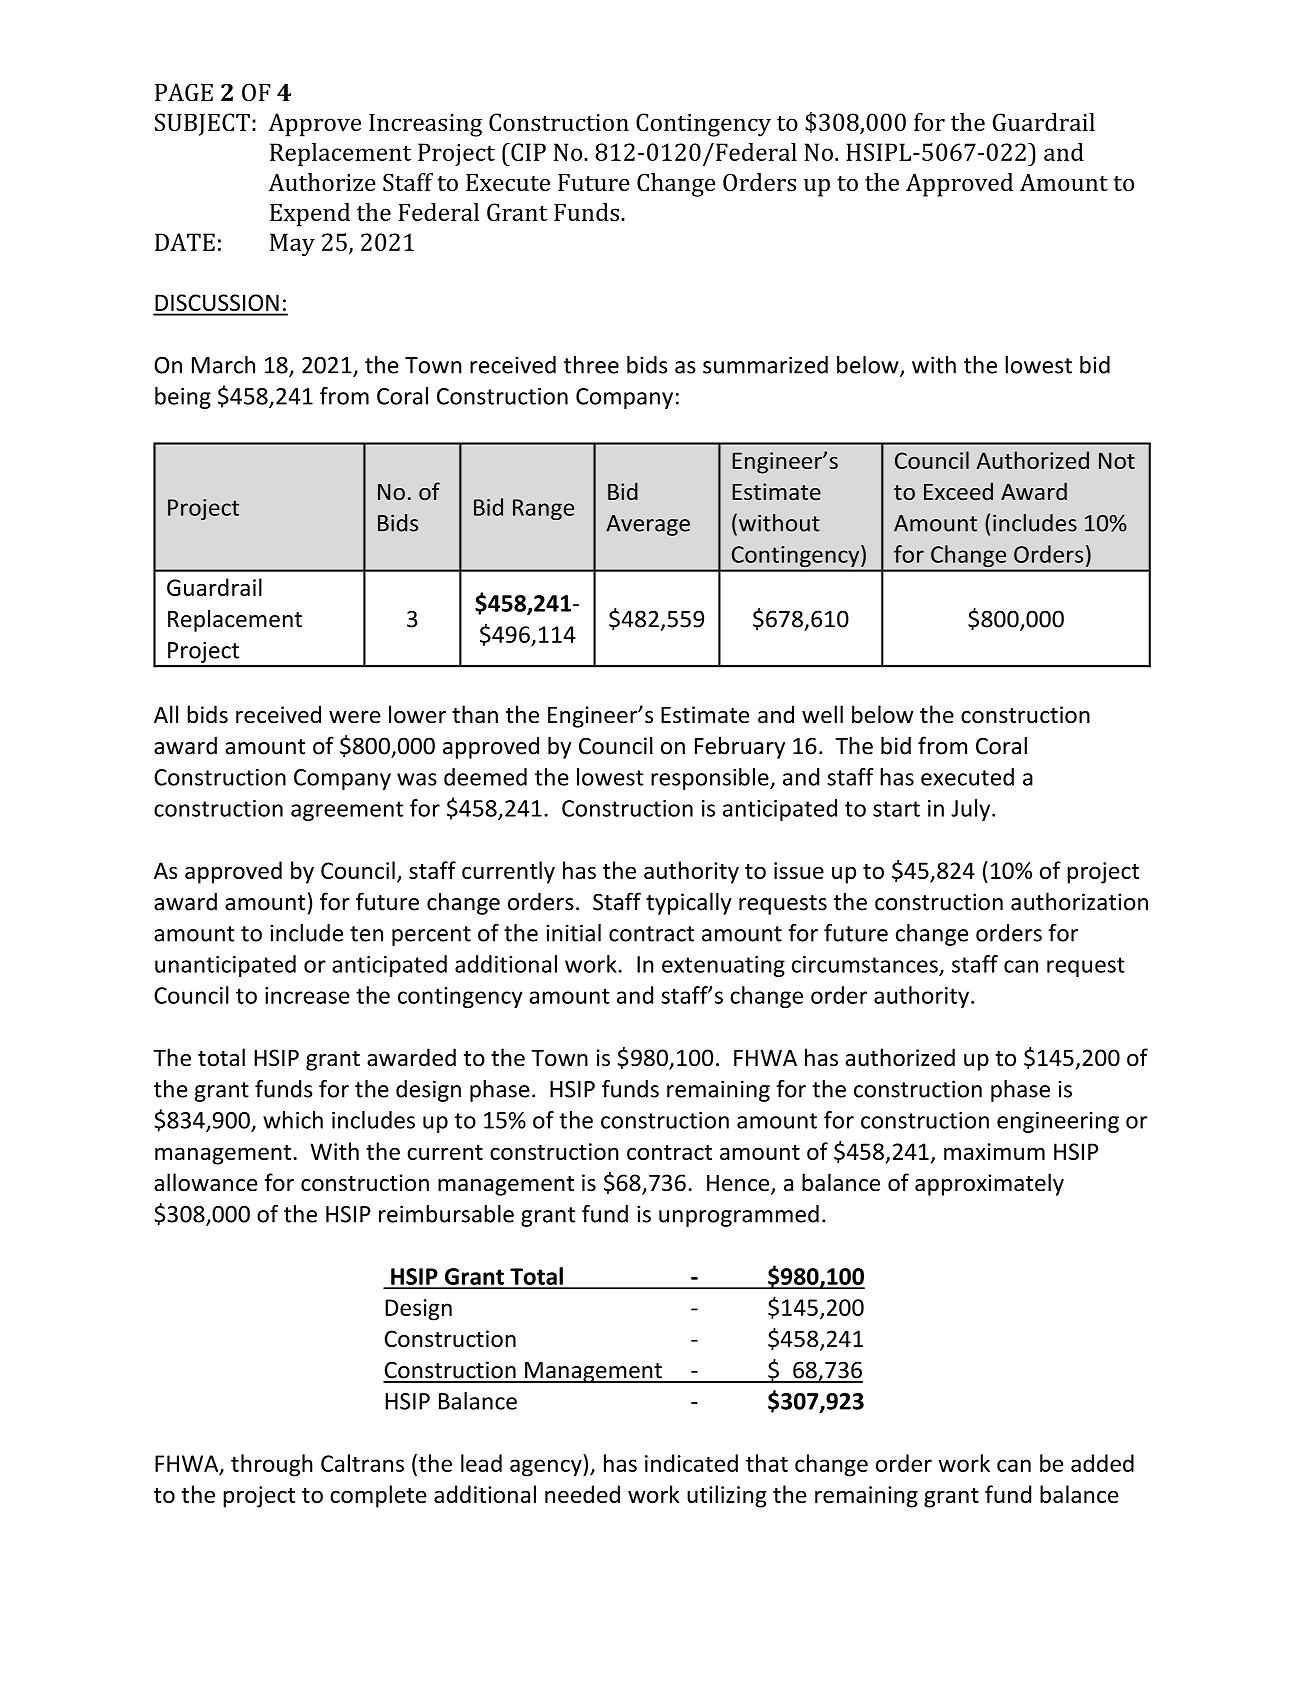 This screenshot has height=1687, width=1304. I want to click on which, so click(293, 1120).
